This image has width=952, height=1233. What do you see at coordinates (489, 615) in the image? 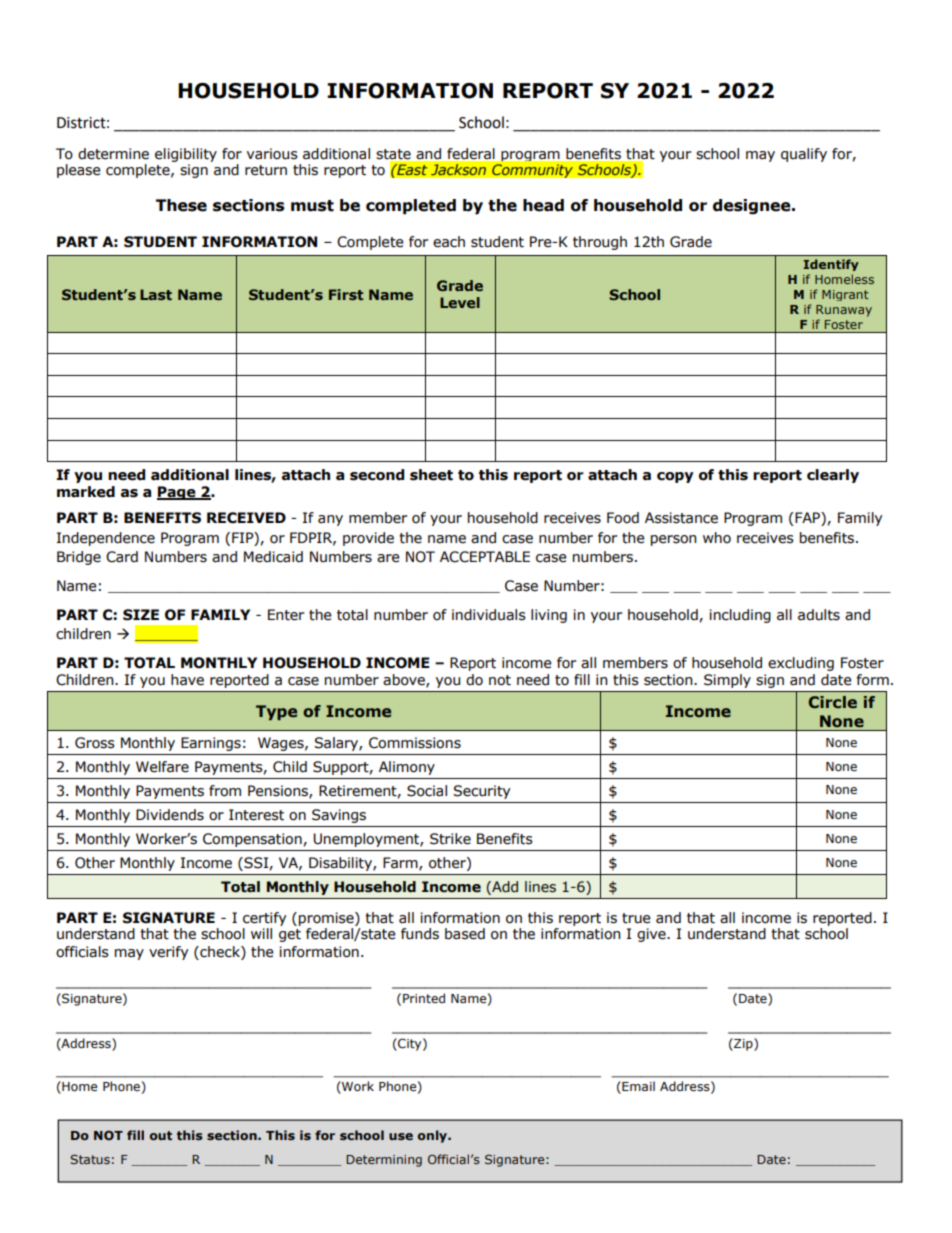
I see `individuals` at bounding box center [489, 615].
